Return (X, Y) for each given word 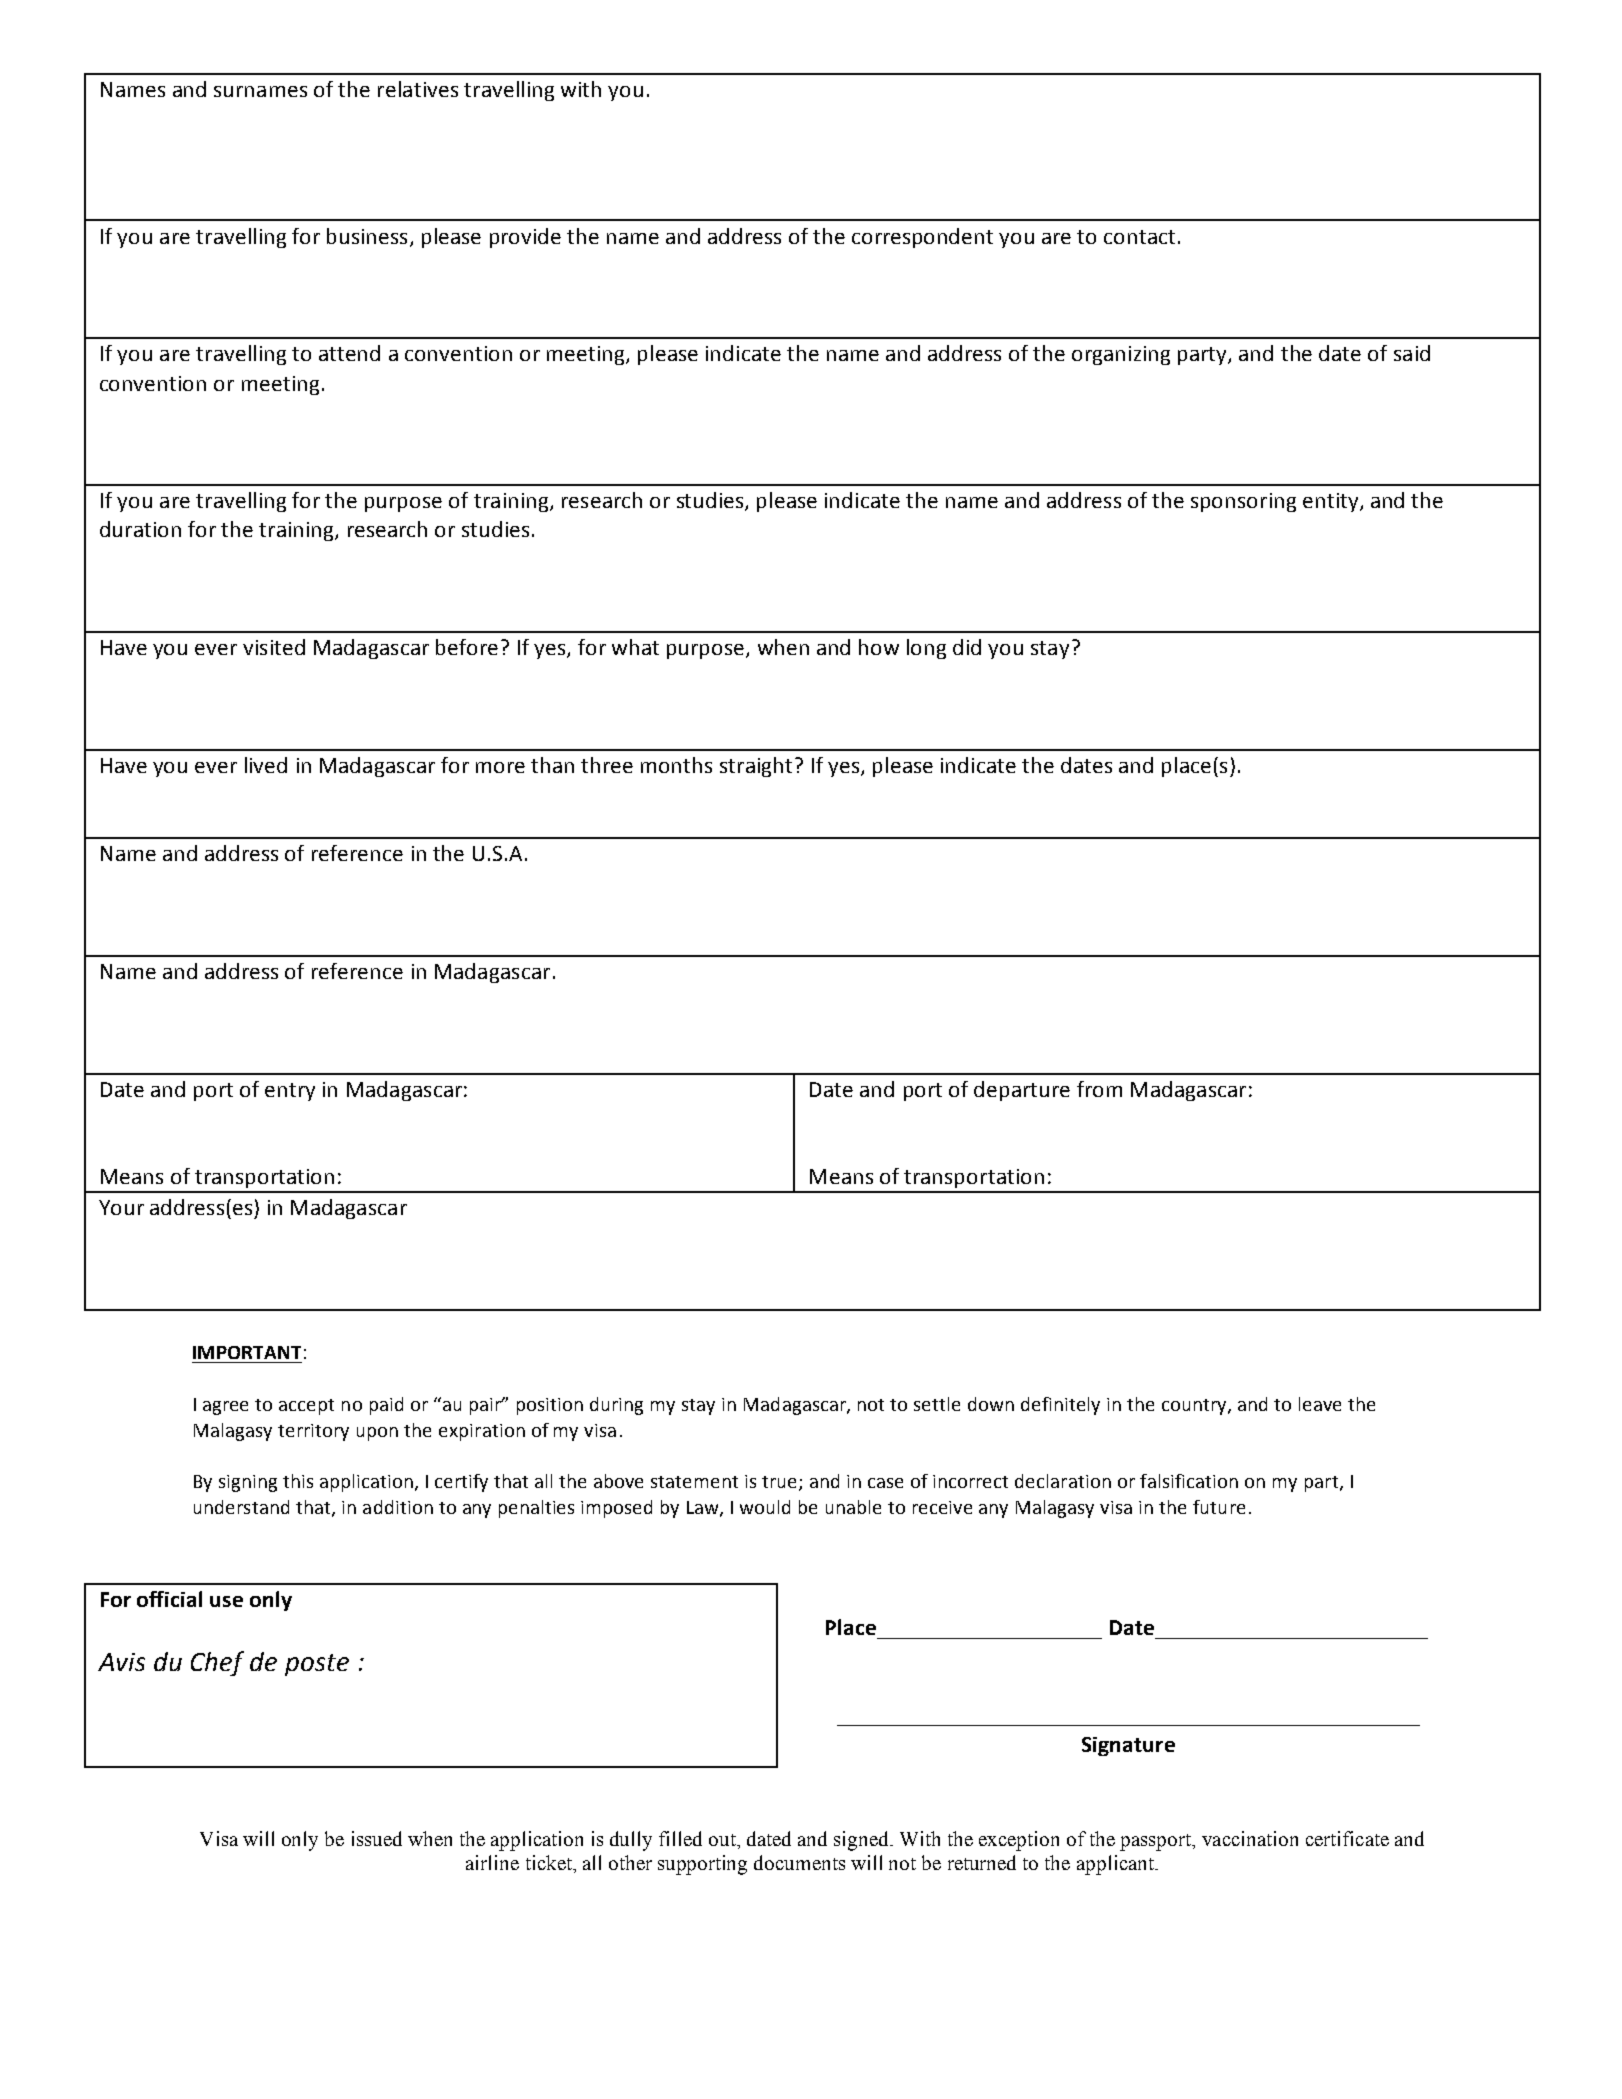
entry (290, 1092)
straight (756, 767)
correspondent (922, 238)
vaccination (1250, 1838)
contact (1139, 237)
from (1099, 1089)
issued (377, 1838)
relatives (418, 89)
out (723, 1840)
